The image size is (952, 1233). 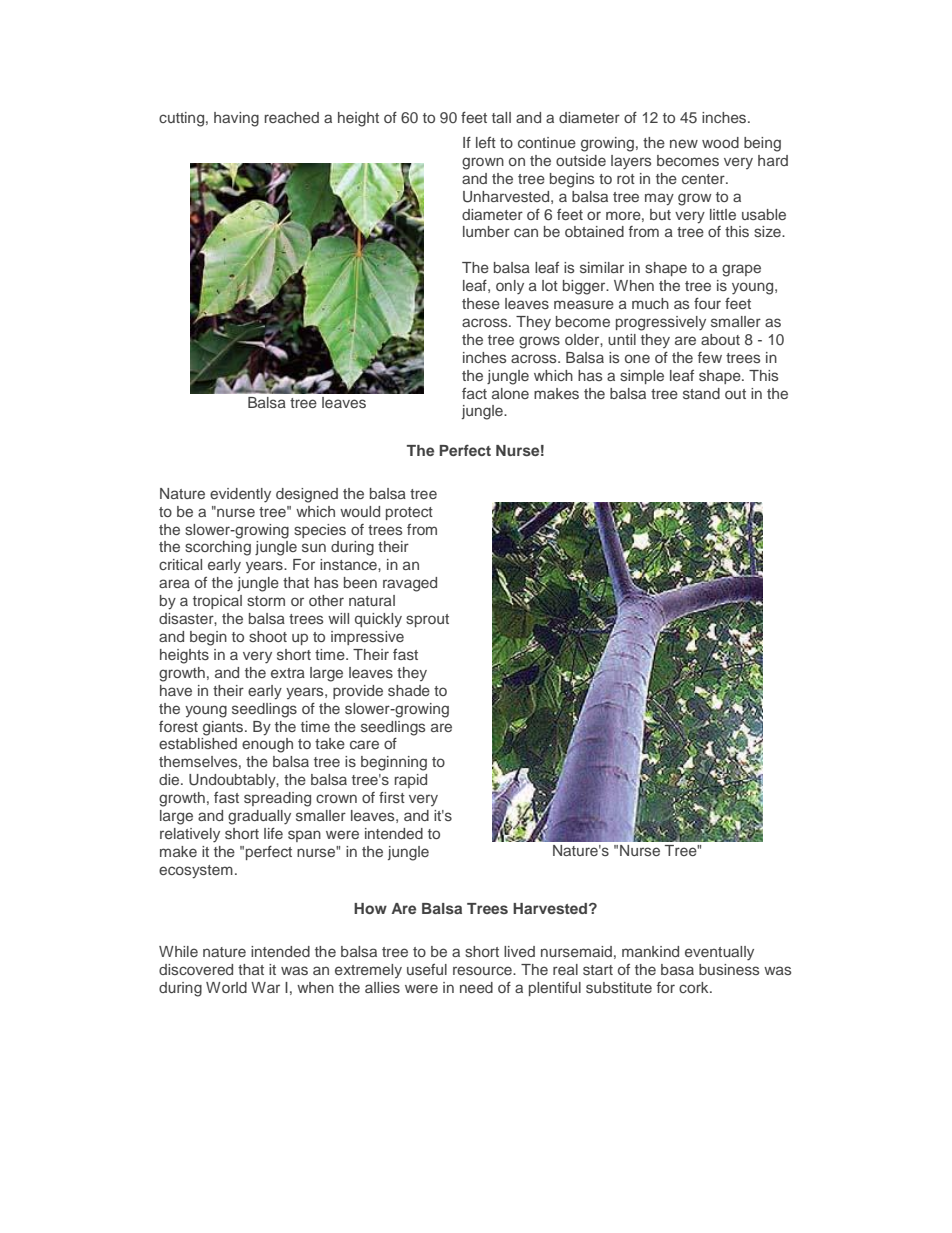 I want to click on resource, so click(x=483, y=970).
